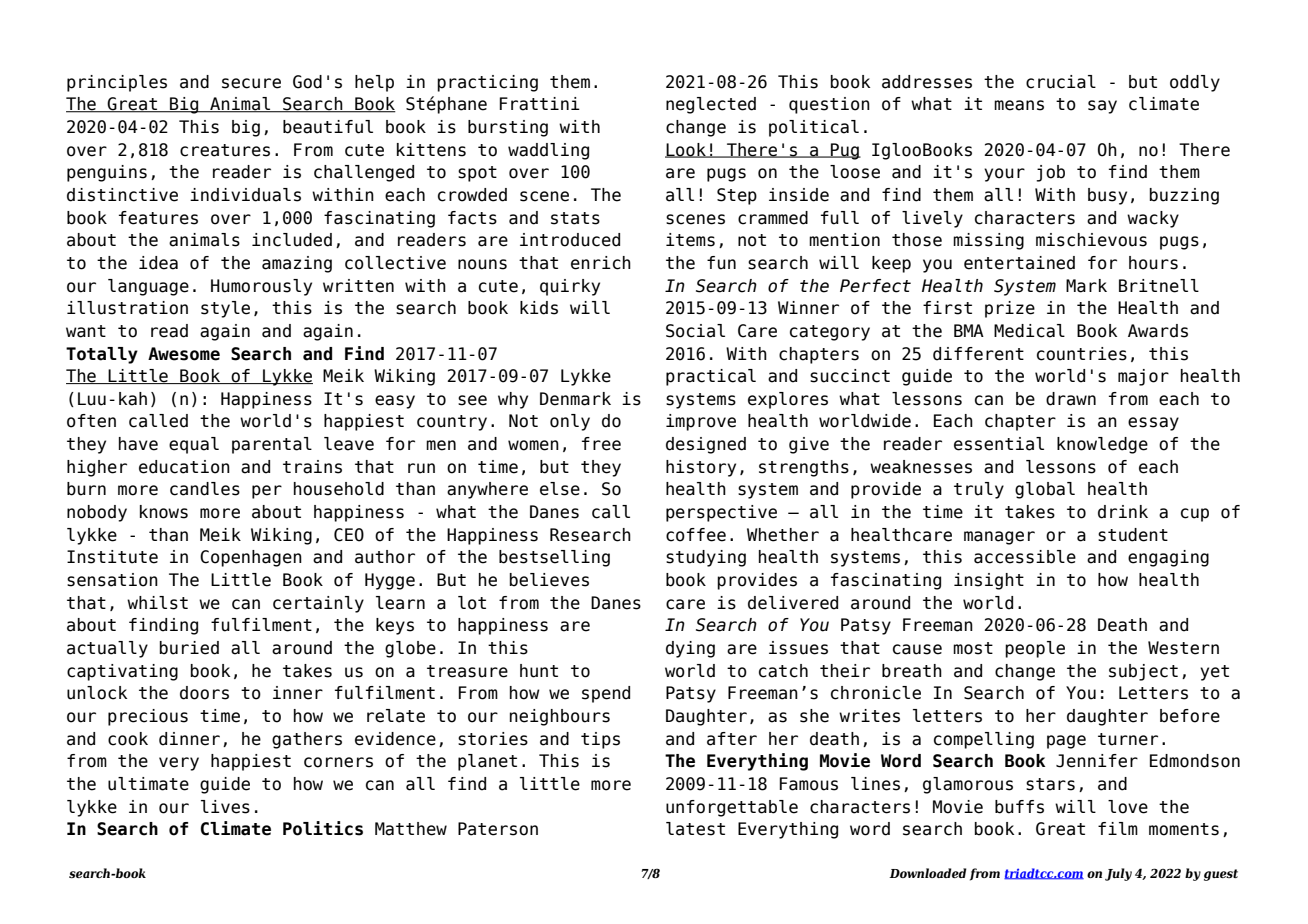  Describe the element at coordinates (695, 331) in the document. I see `Social` at that location.
